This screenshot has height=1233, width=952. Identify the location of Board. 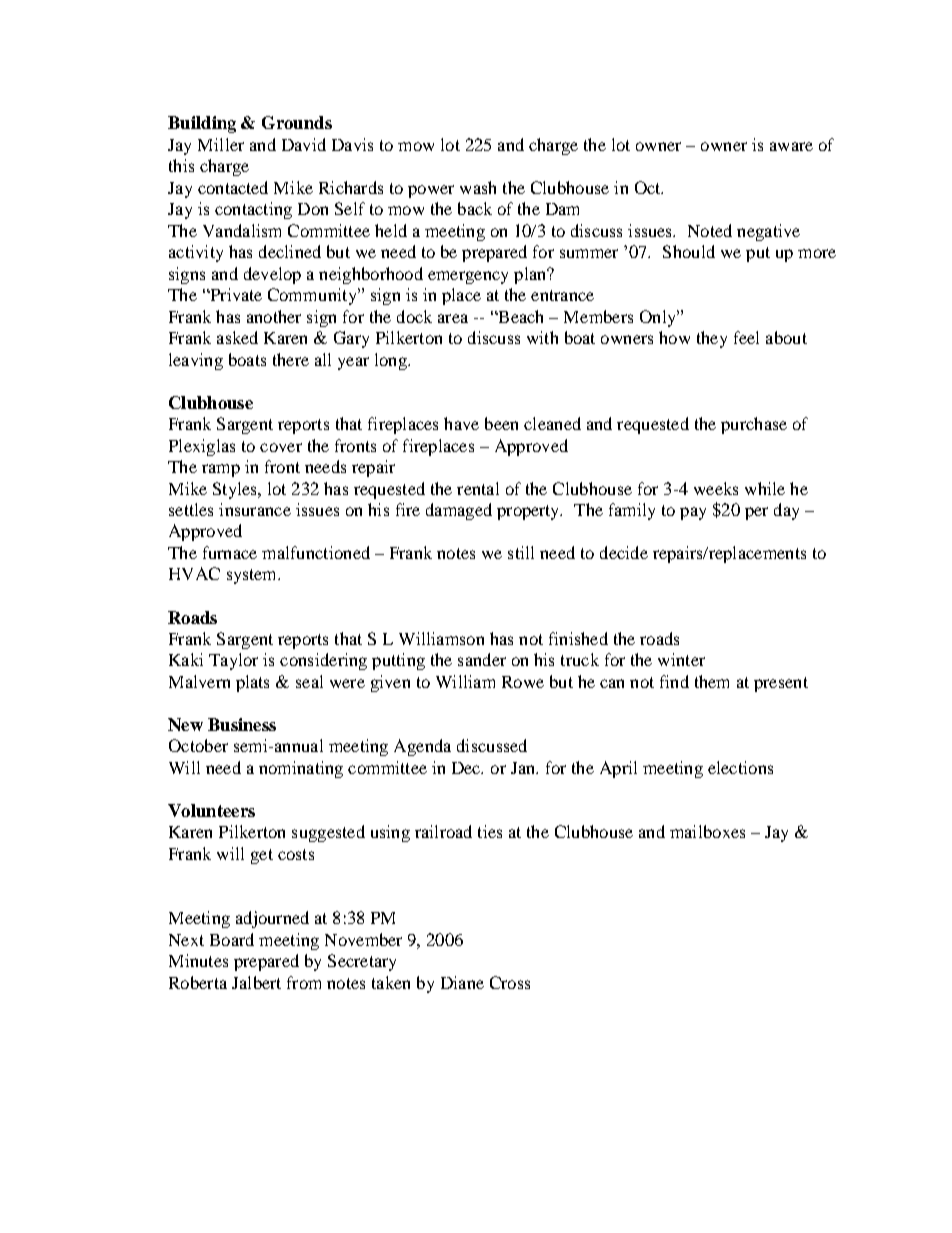
(232, 939).
